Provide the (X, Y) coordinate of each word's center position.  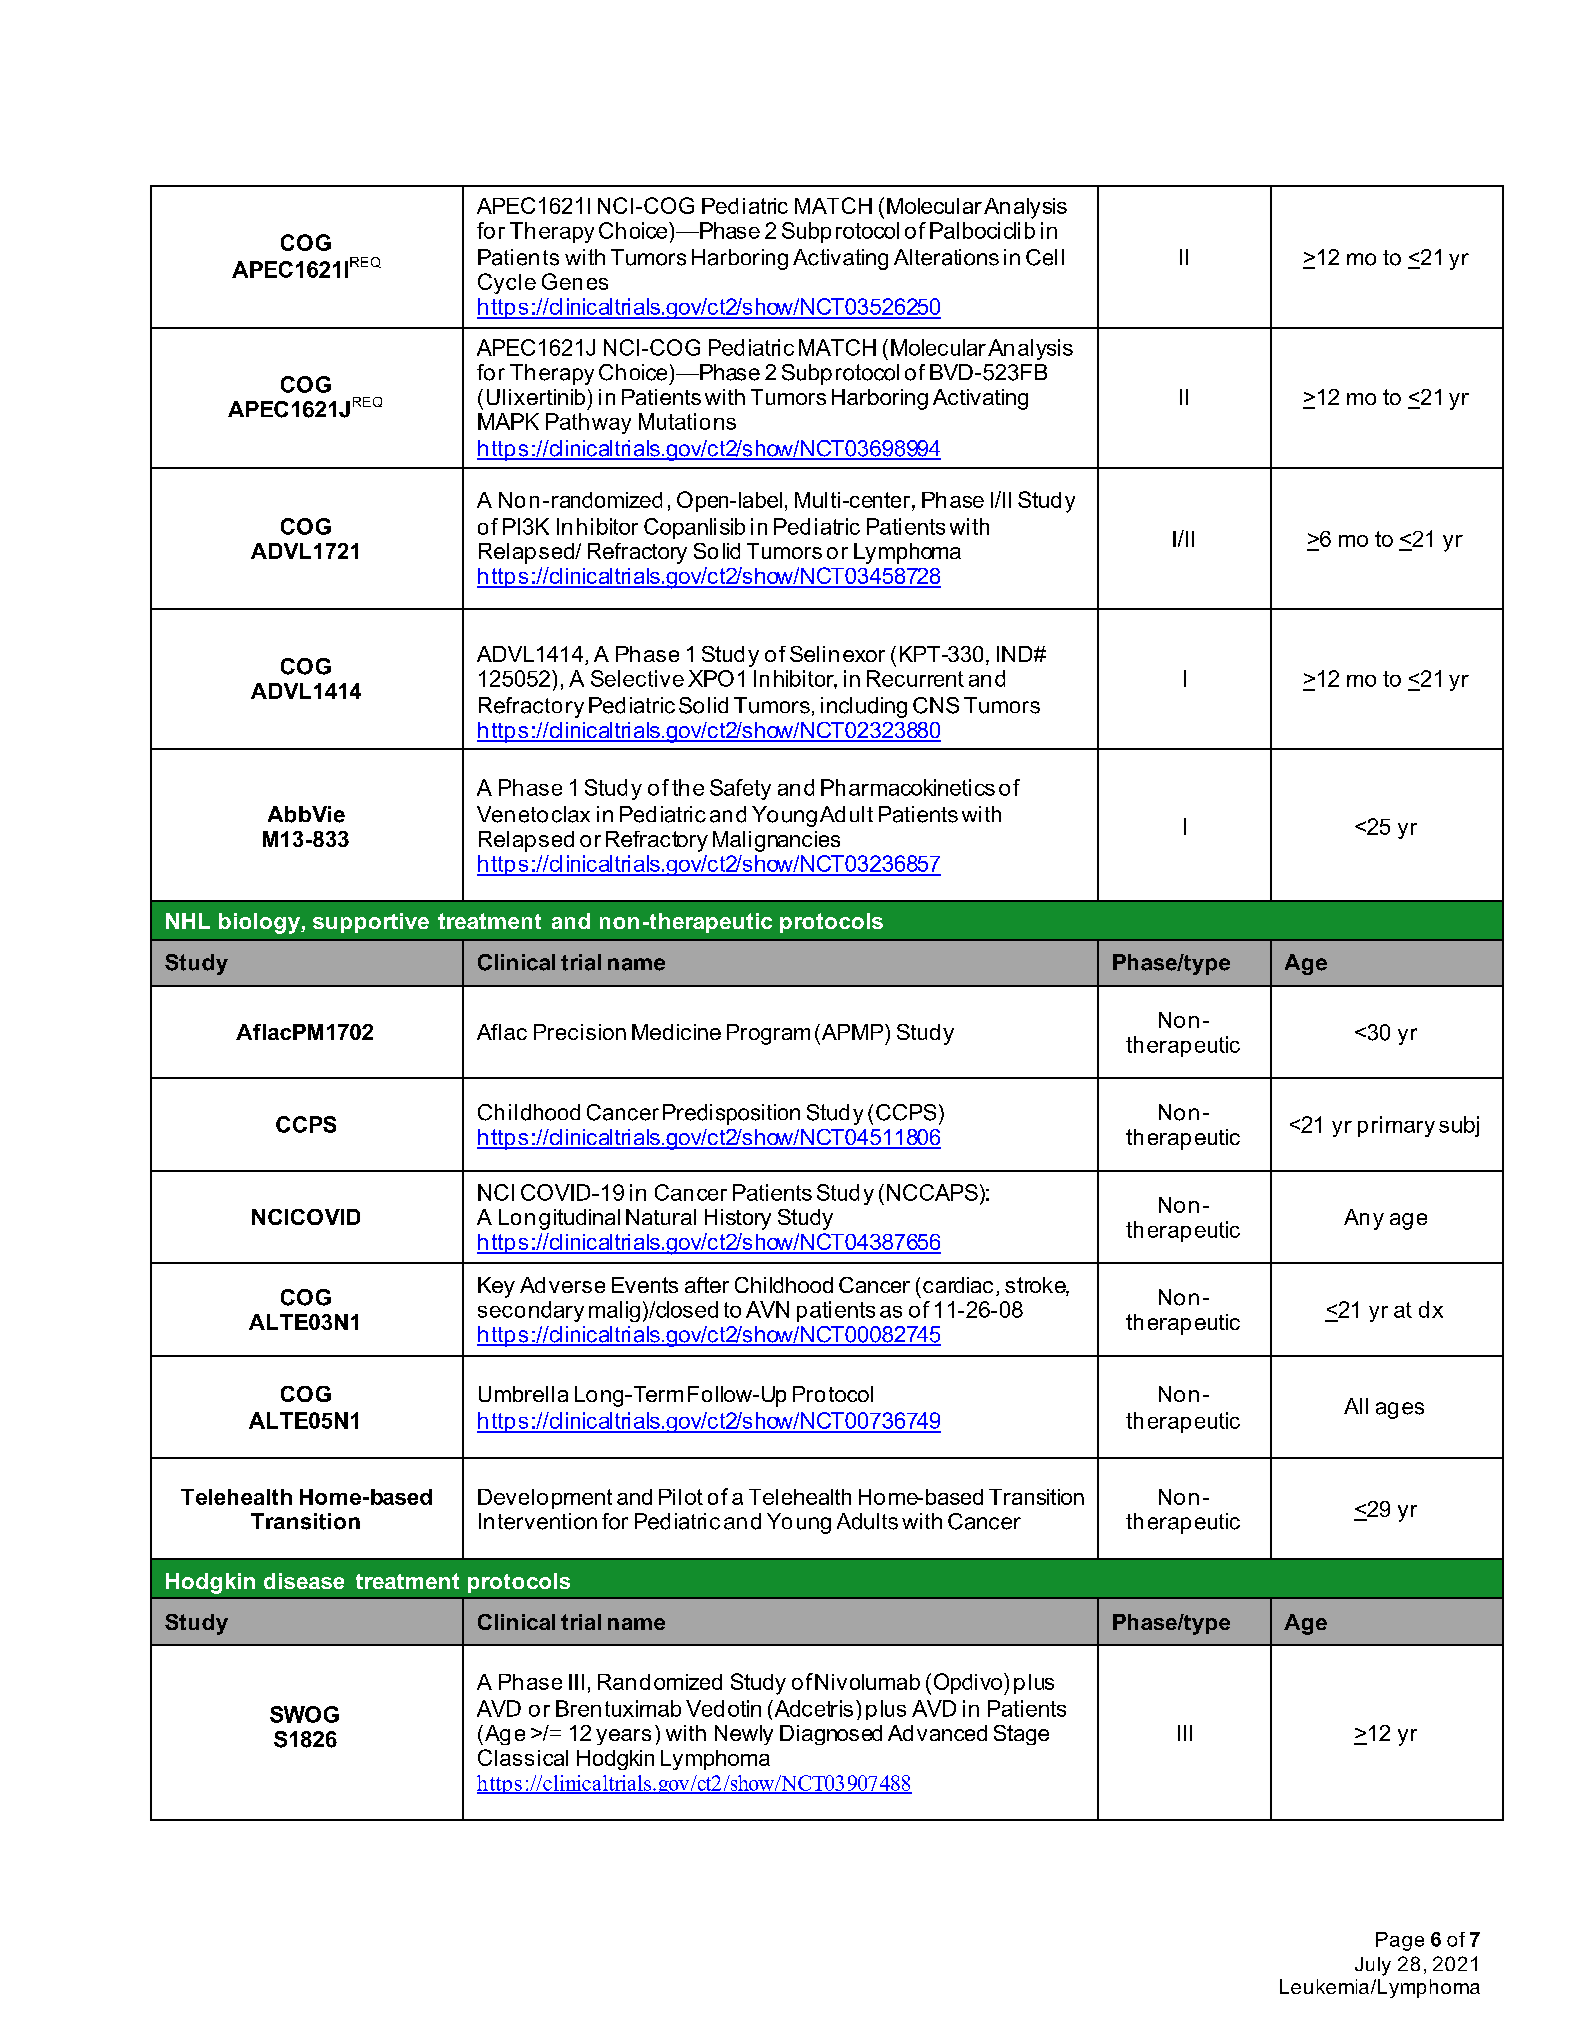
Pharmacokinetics (908, 787)
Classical (523, 1757)
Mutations (687, 421)
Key (496, 1287)
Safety (740, 789)
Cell (1045, 257)
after (707, 1285)
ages (1400, 1410)
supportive (371, 923)
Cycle (507, 283)
